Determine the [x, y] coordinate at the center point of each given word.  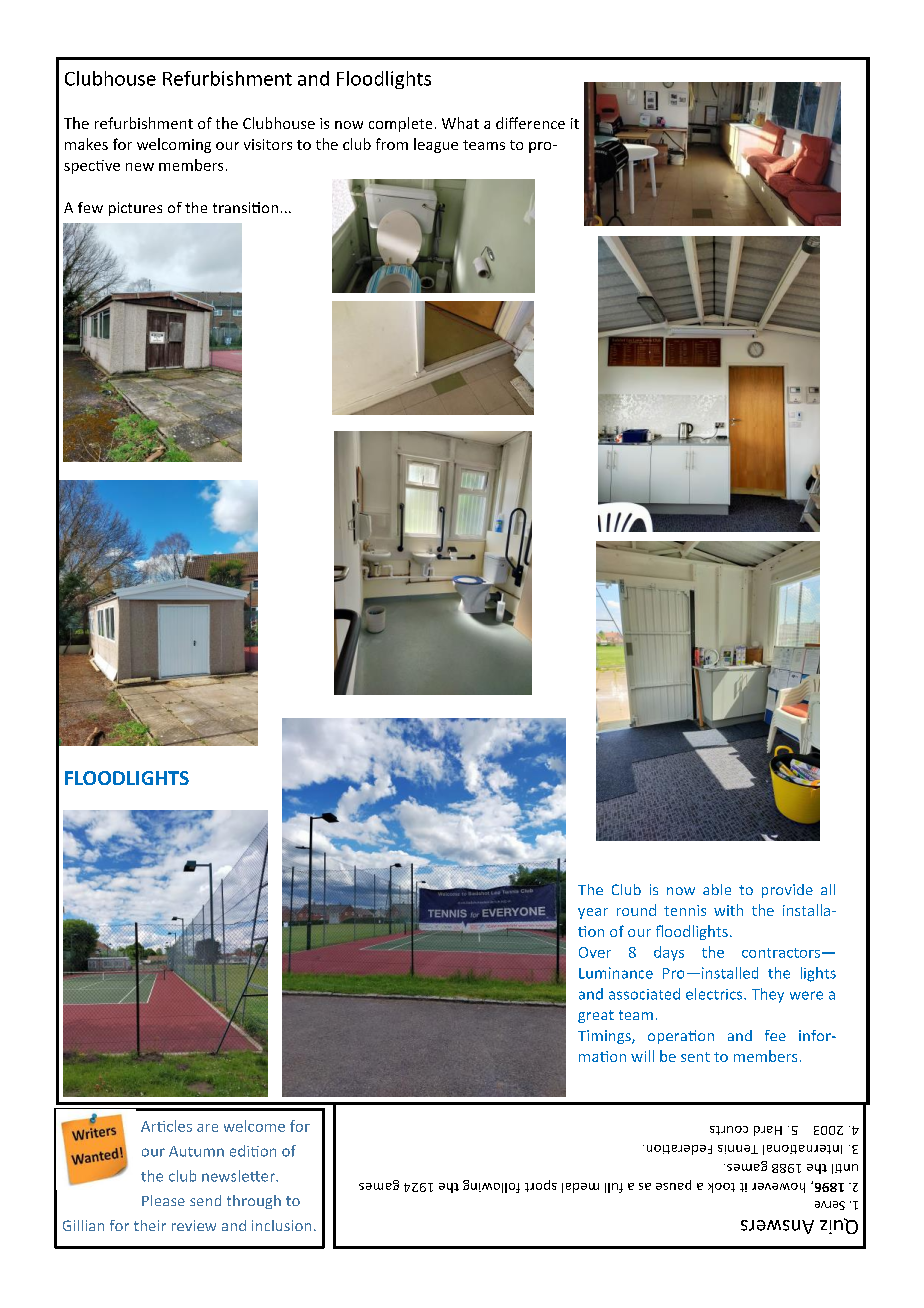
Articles [166, 1126]
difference [530, 123]
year [593, 913]
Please [163, 1200]
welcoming [174, 145]
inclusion [281, 1225]
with [728, 910]
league [436, 145]
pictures [135, 209]
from [392, 144]
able [717, 889]
